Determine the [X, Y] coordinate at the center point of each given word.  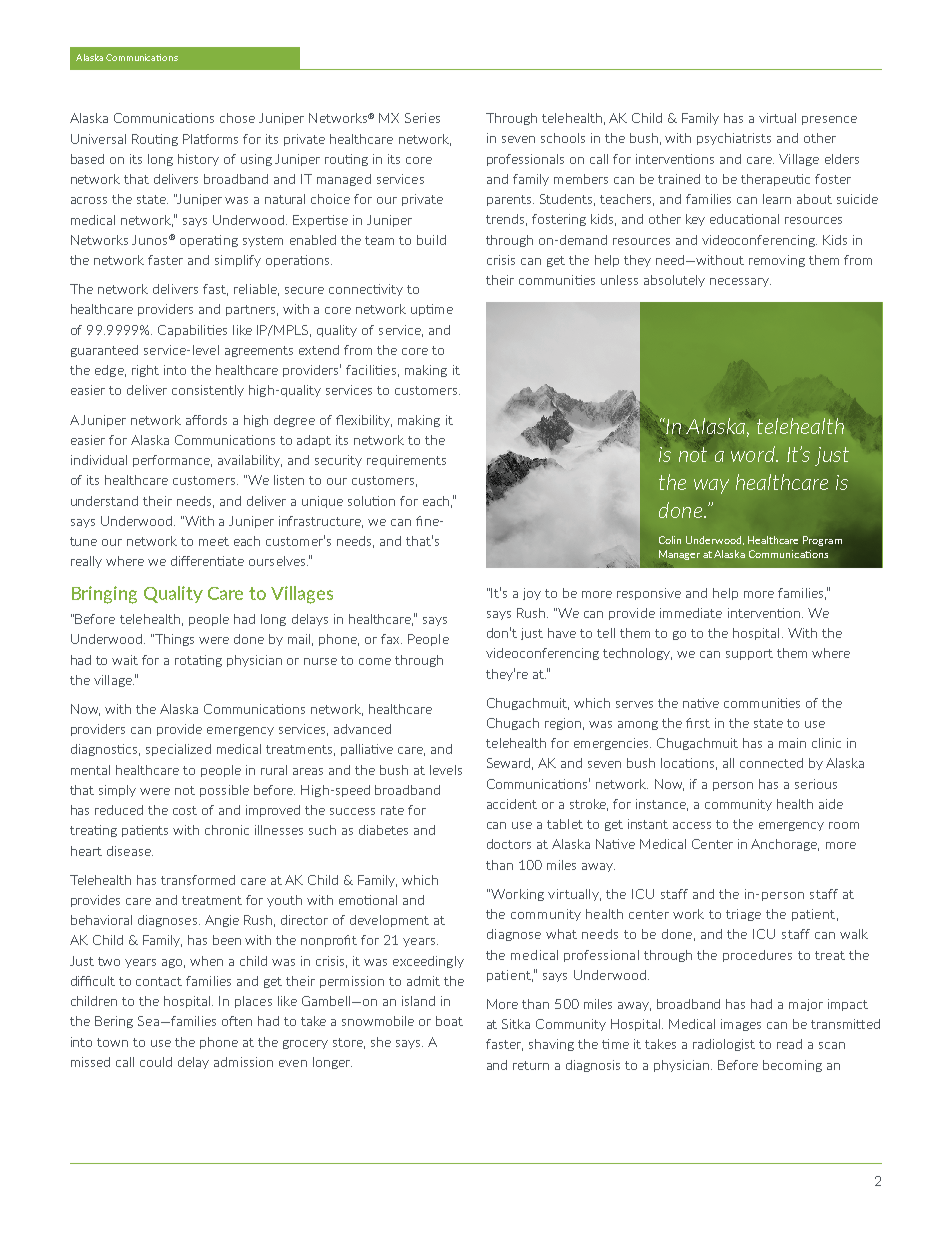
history [198, 160]
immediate [691, 613]
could [156, 1062]
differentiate [207, 561]
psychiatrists [734, 139]
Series [422, 118]
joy [532, 594]
